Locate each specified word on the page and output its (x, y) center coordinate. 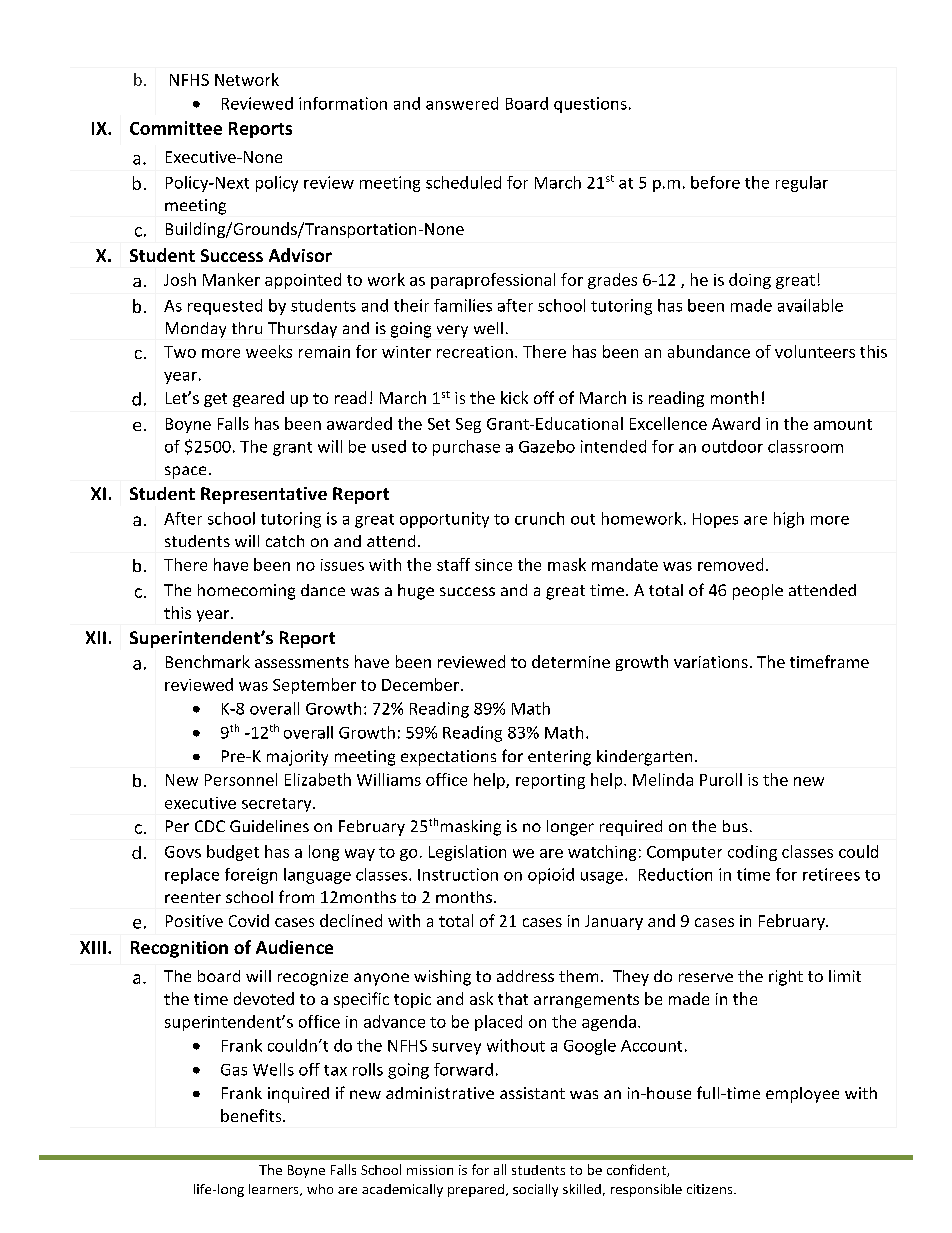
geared (258, 399)
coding (752, 853)
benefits (252, 1115)
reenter (193, 897)
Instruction (458, 874)
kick (514, 397)
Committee (176, 128)
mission (430, 1170)
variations (711, 662)
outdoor (732, 446)
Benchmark (208, 661)
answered (462, 103)
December (422, 684)
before (715, 182)
